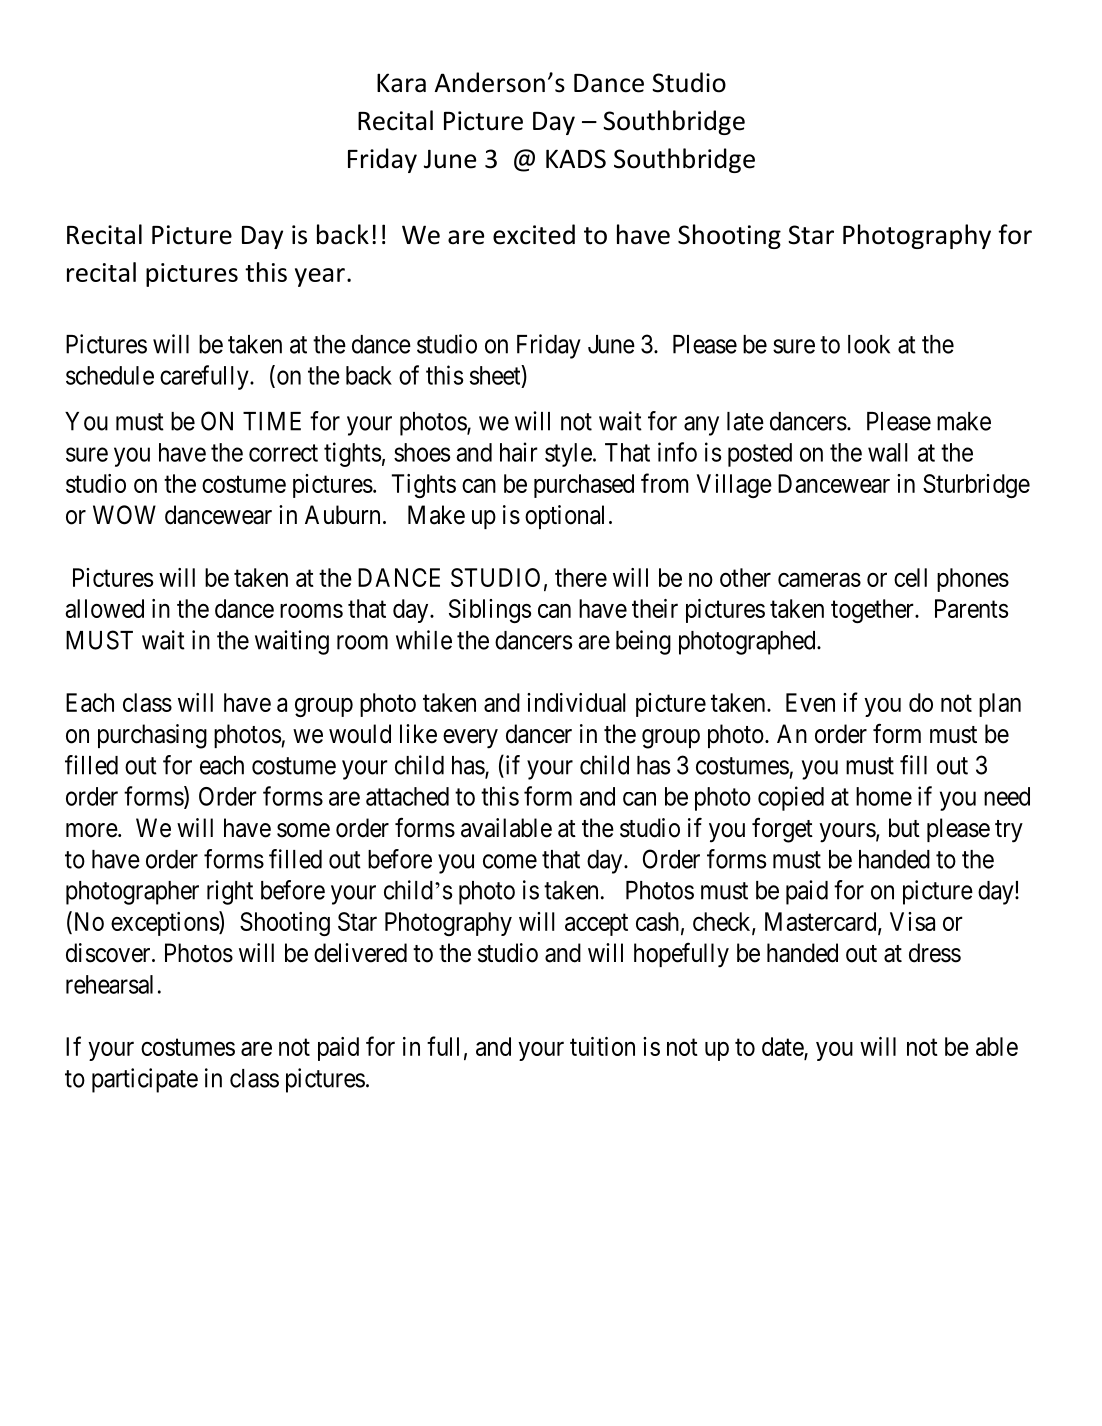  Describe the element at coordinates (869, 344) in the page. I see `look` at that location.
